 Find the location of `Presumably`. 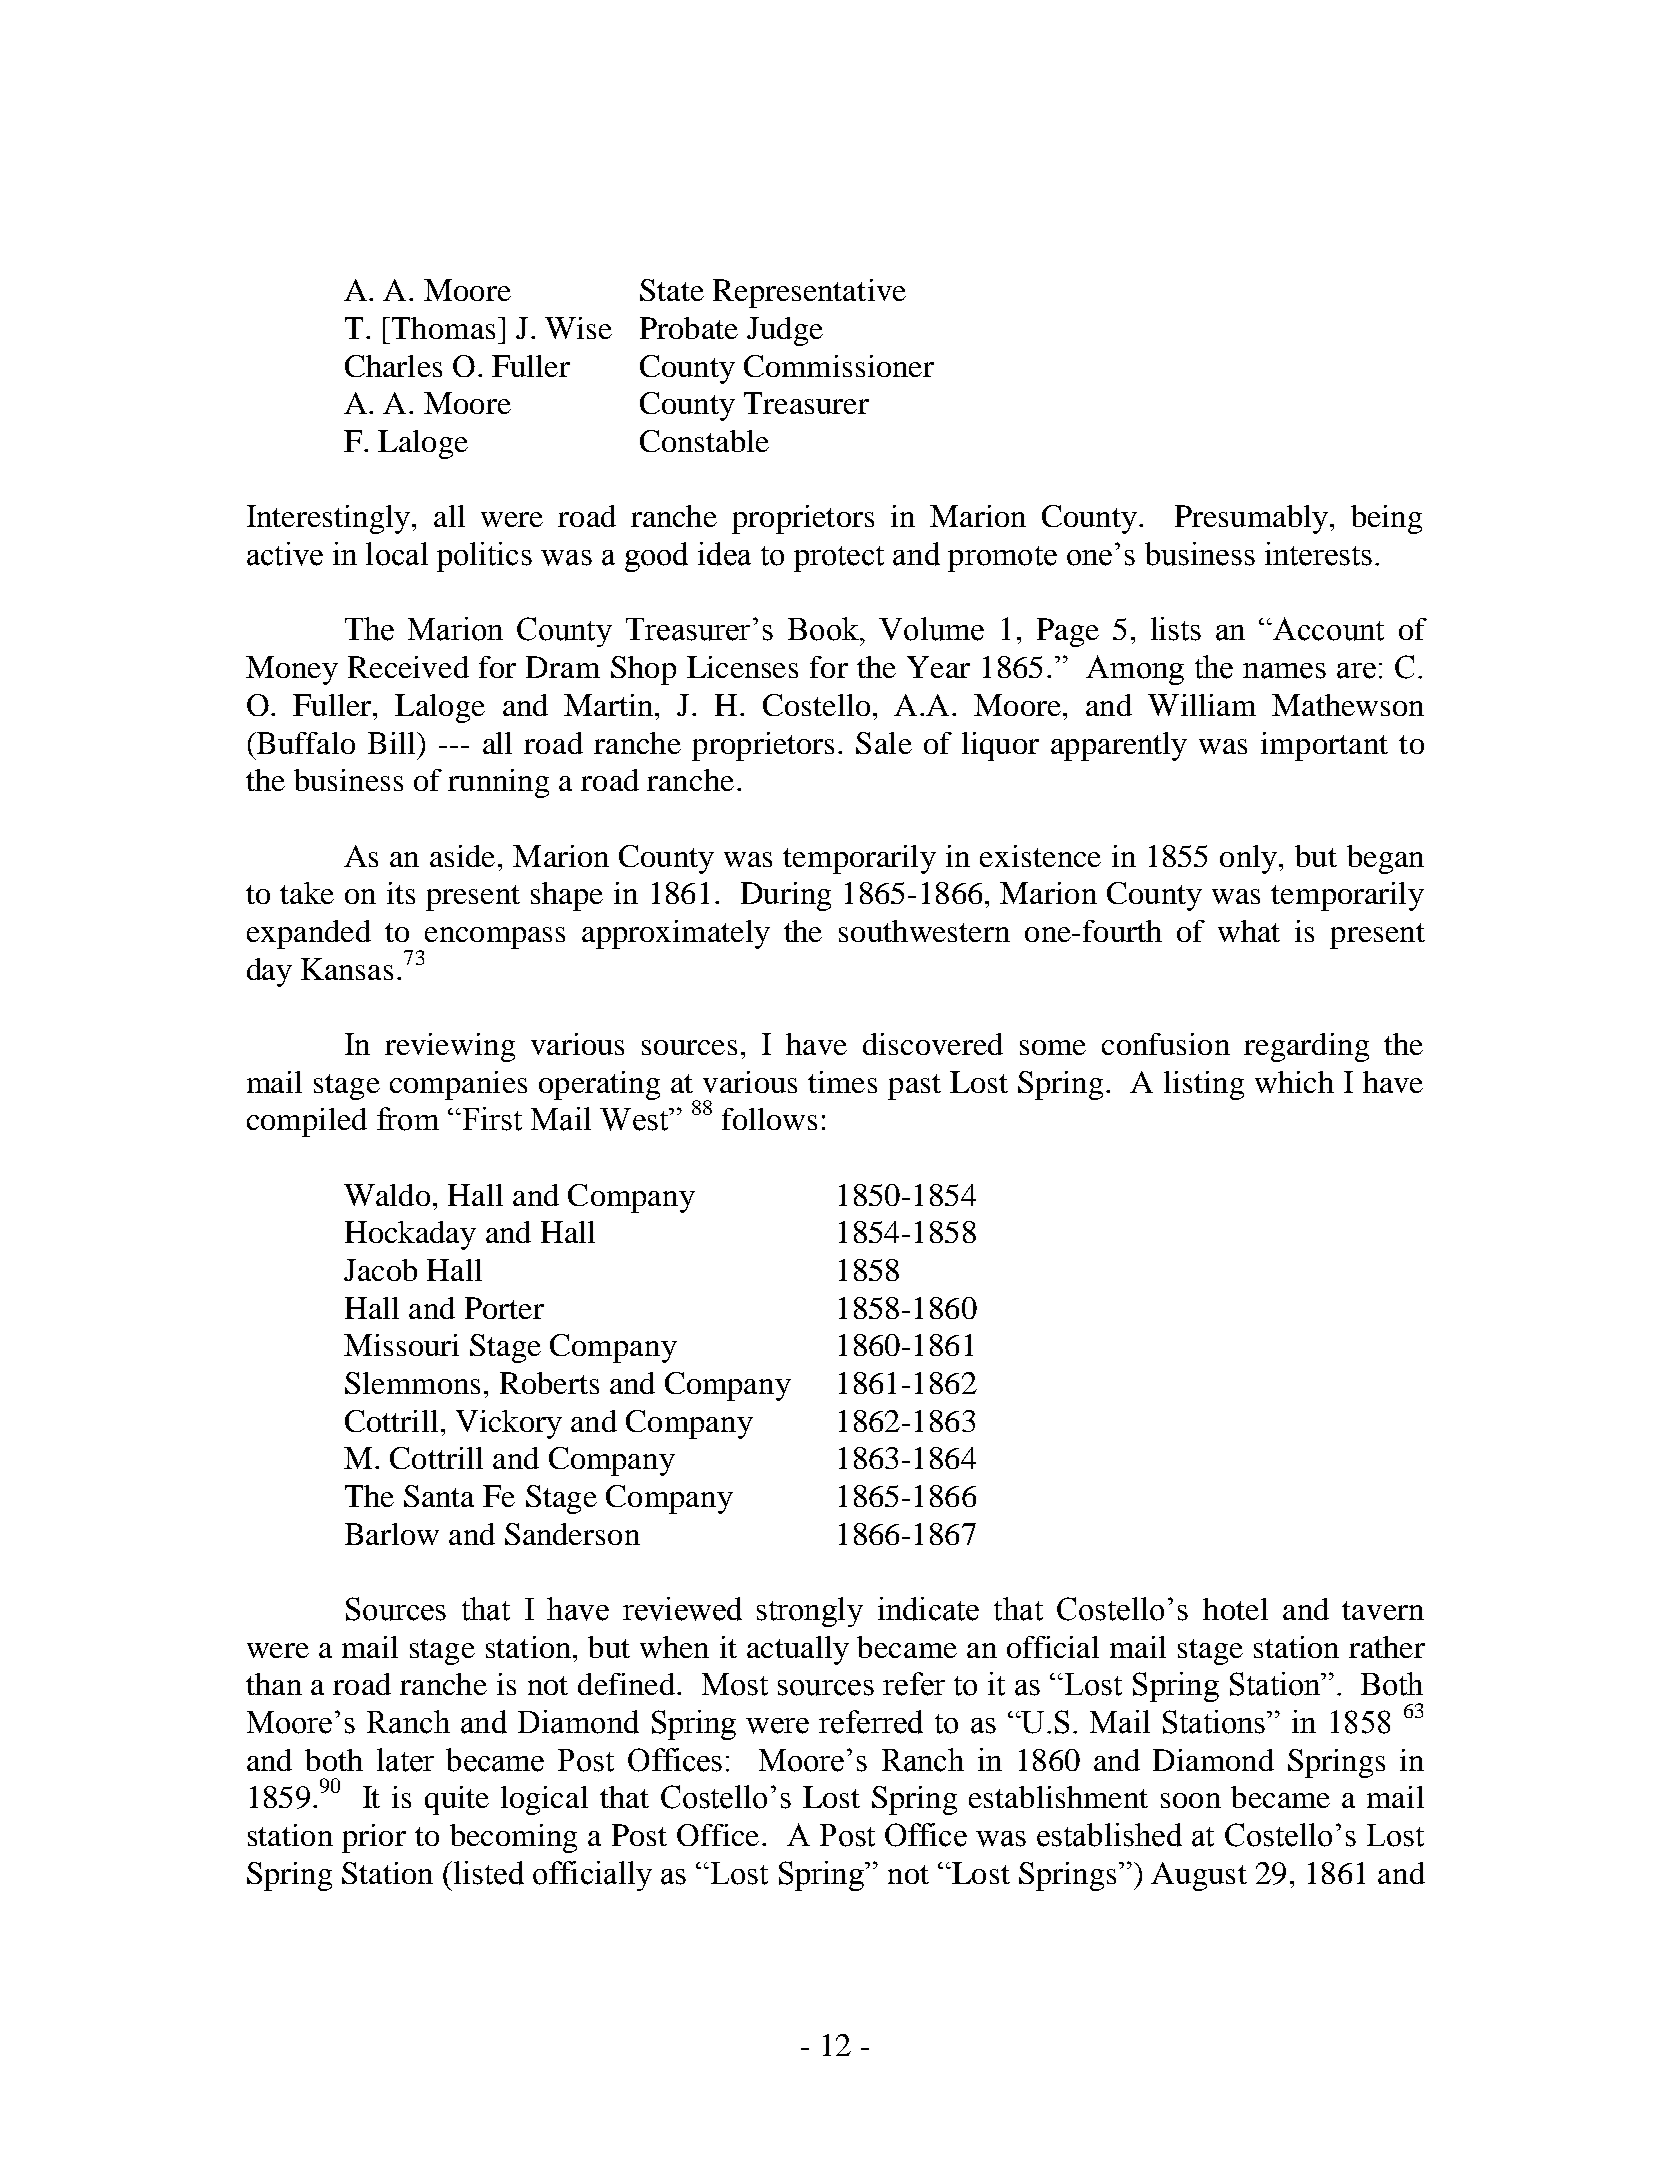

Presumably is located at coordinates (1251, 519).
